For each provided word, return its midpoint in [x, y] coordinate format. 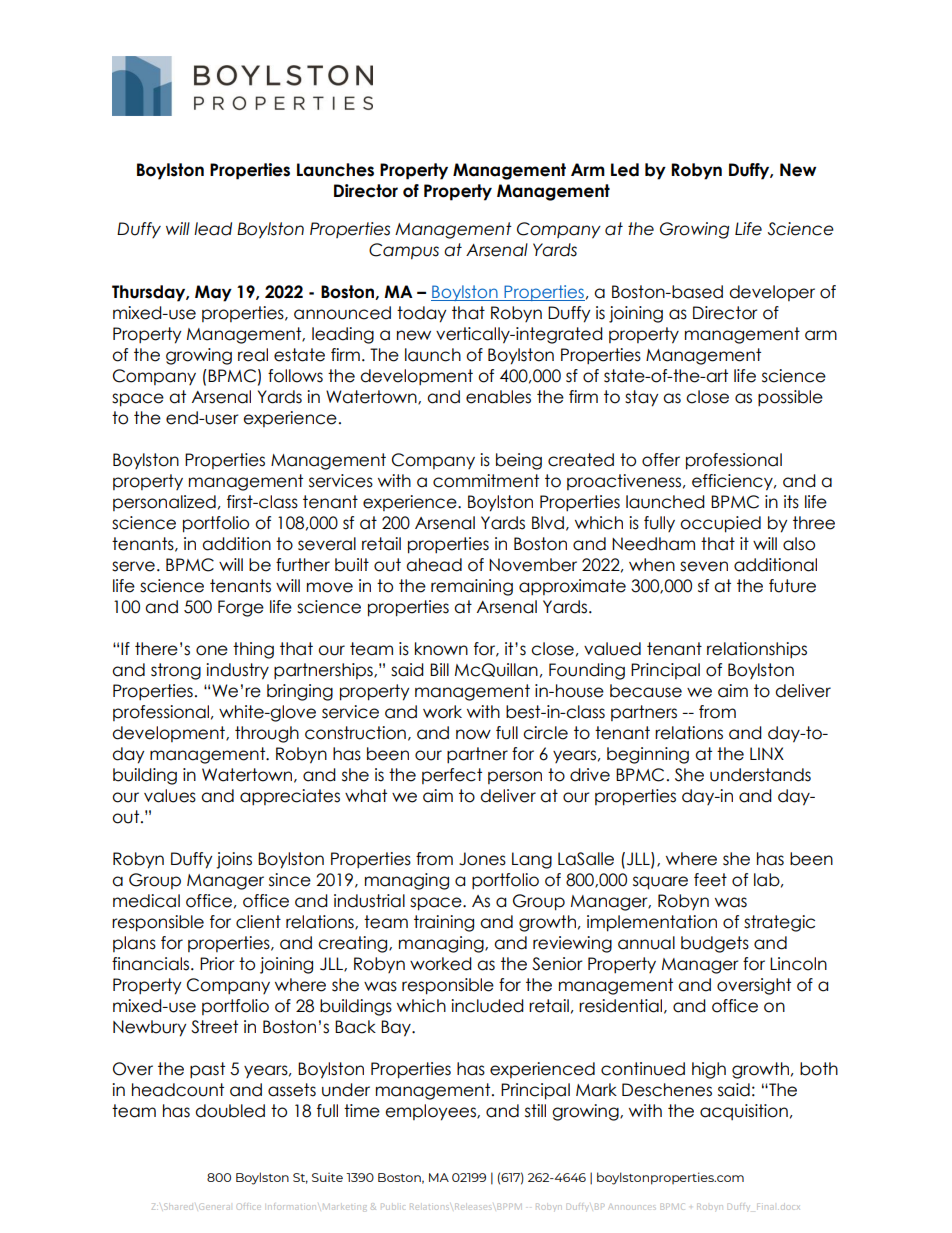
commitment [486, 481]
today [422, 314]
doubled [230, 1111]
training [444, 923]
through [267, 734]
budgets [715, 944]
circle [545, 733]
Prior [217, 964]
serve [133, 566]
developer [772, 293]
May [213, 293]
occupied [720, 524]
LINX [767, 753]
